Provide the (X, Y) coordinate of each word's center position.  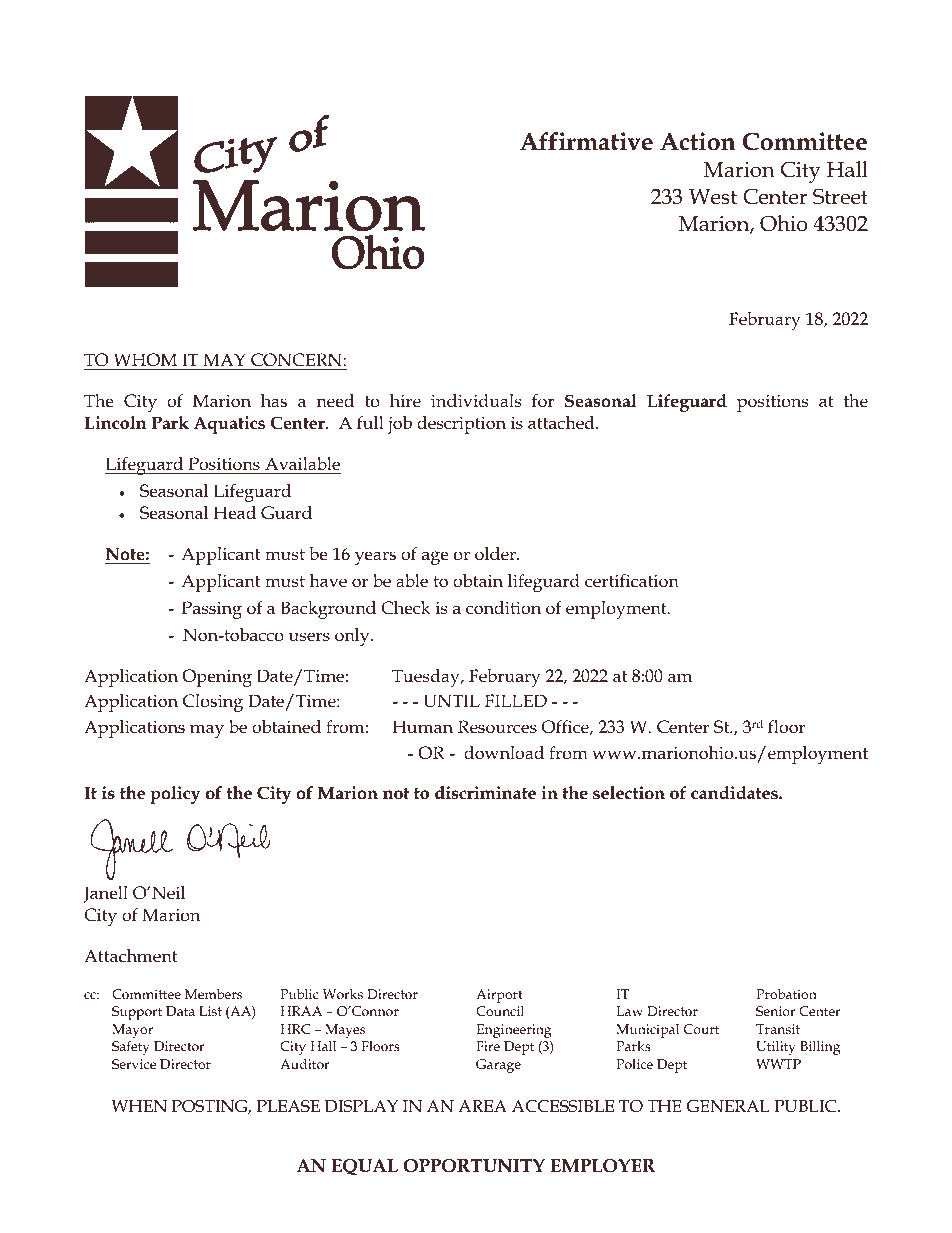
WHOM (145, 359)
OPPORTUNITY (474, 1166)
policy (175, 795)
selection (629, 793)
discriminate (485, 793)
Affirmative (586, 141)
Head (235, 513)
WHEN (139, 1106)
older (496, 554)
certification (632, 581)
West (713, 197)
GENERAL (728, 1106)
